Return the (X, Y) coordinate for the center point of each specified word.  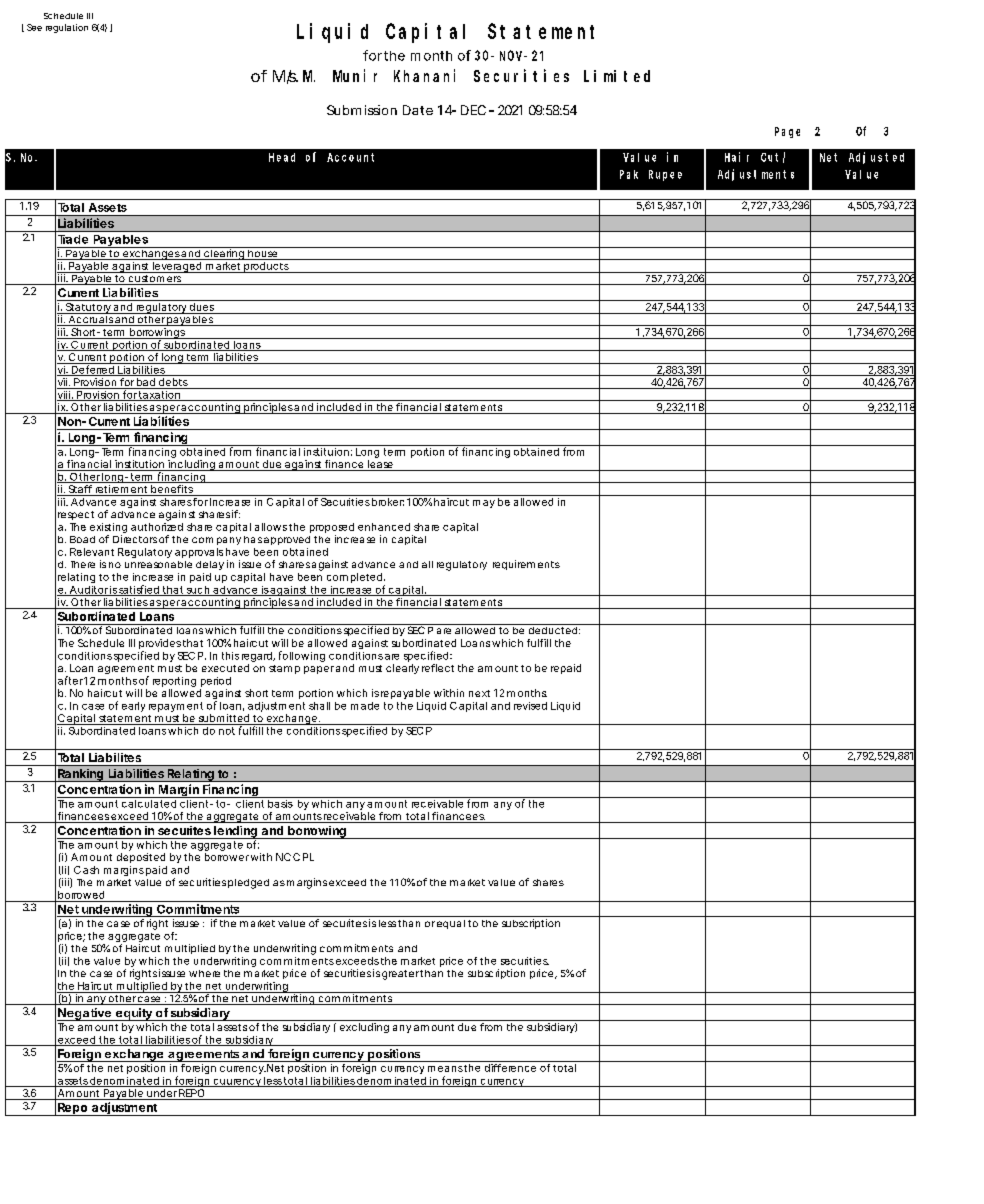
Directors (135, 539)
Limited (617, 76)
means (445, 1069)
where (204, 973)
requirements (526, 565)
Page (787, 132)
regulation (67, 28)
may (484, 504)
